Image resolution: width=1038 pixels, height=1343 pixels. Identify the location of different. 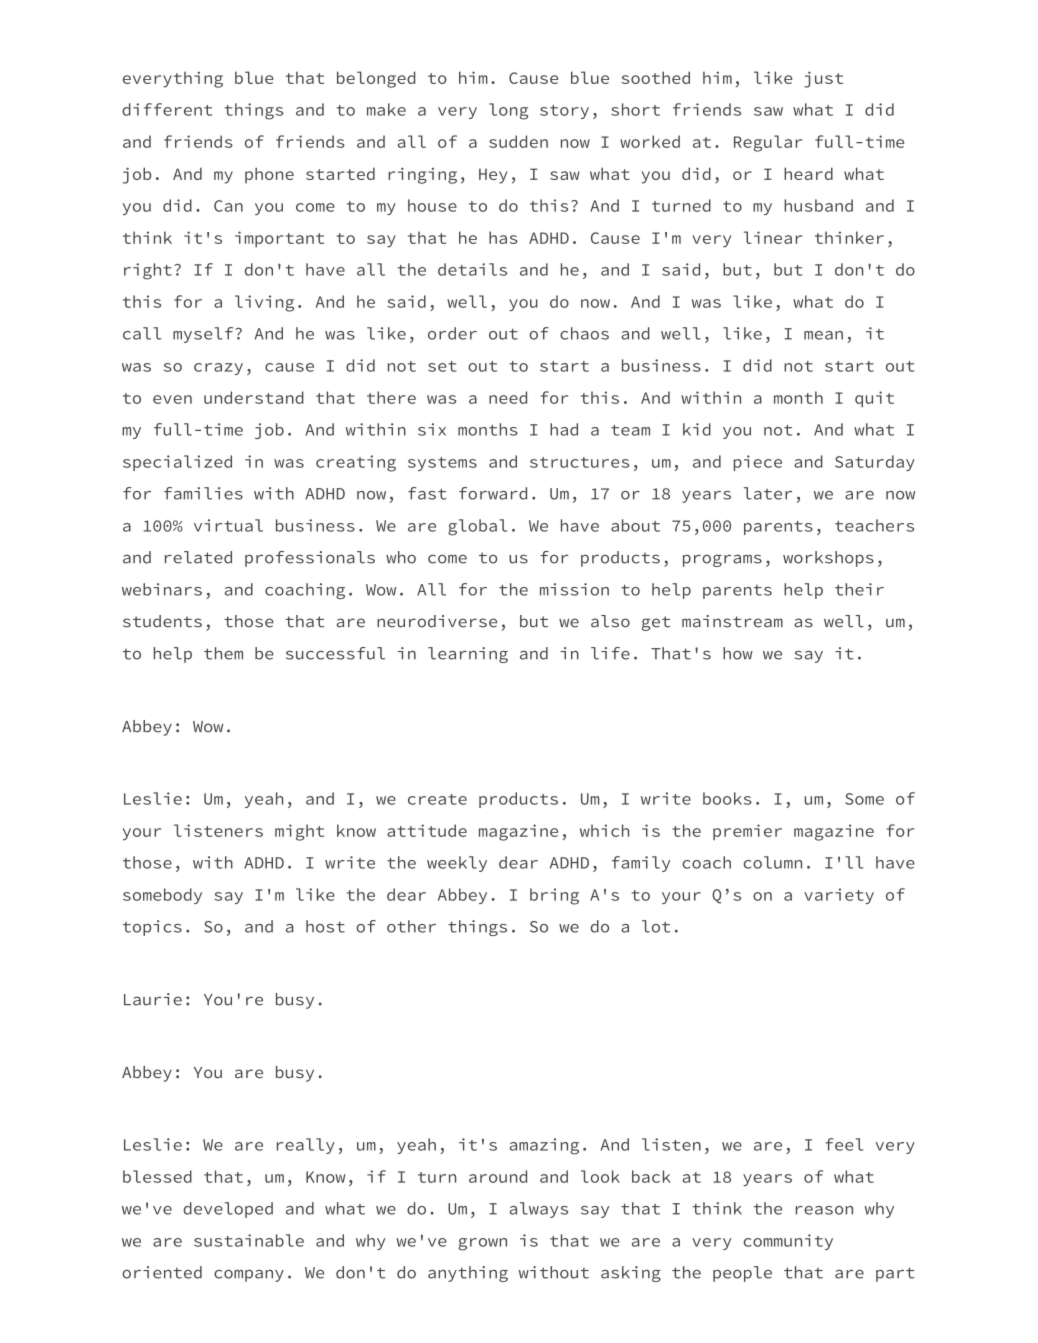
(167, 109).
